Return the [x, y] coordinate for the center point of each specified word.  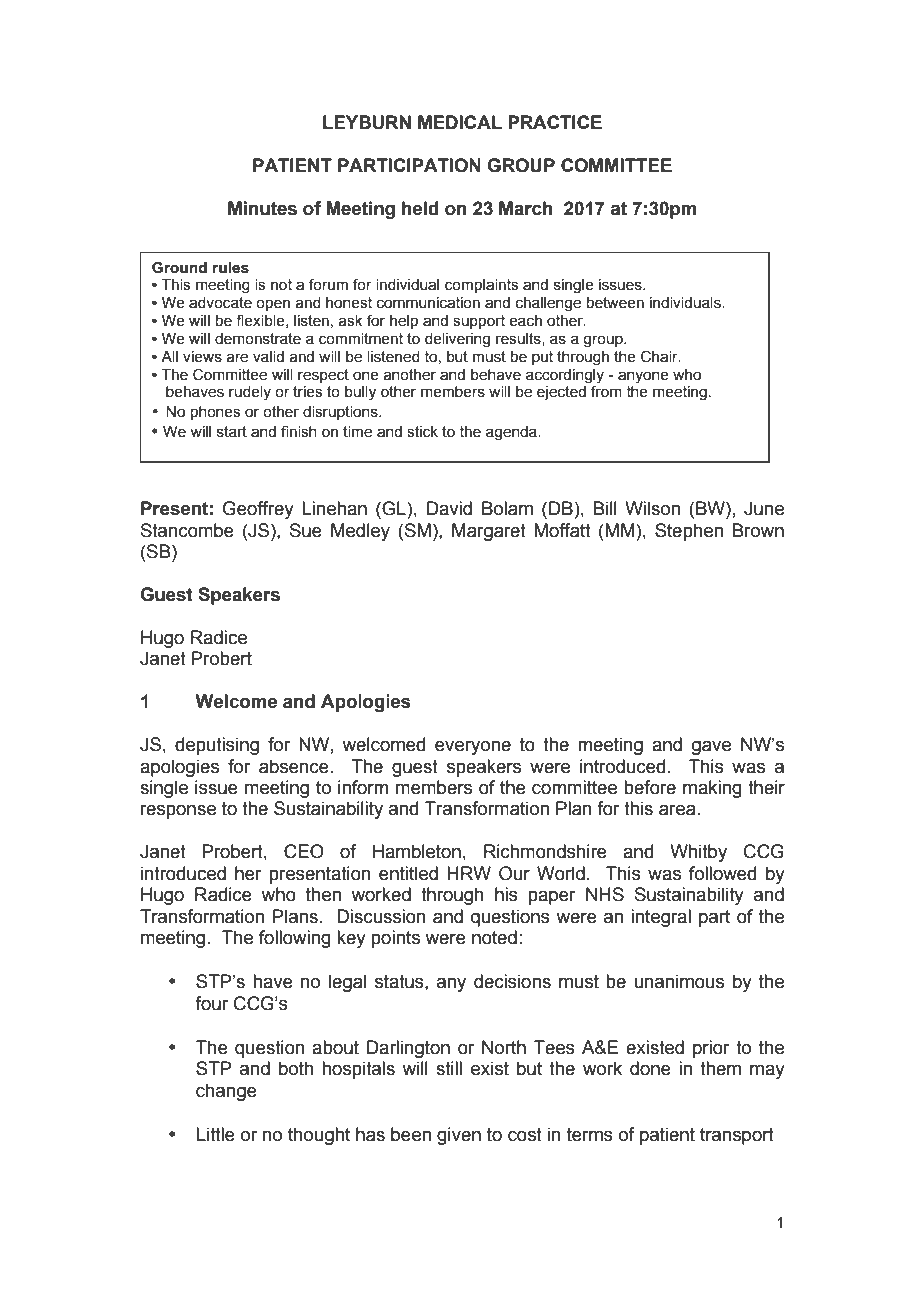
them [720, 1068]
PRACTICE [555, 122]
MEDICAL [460, 122]
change [226, 1092]
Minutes [262, 208]
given [459, 1136]
